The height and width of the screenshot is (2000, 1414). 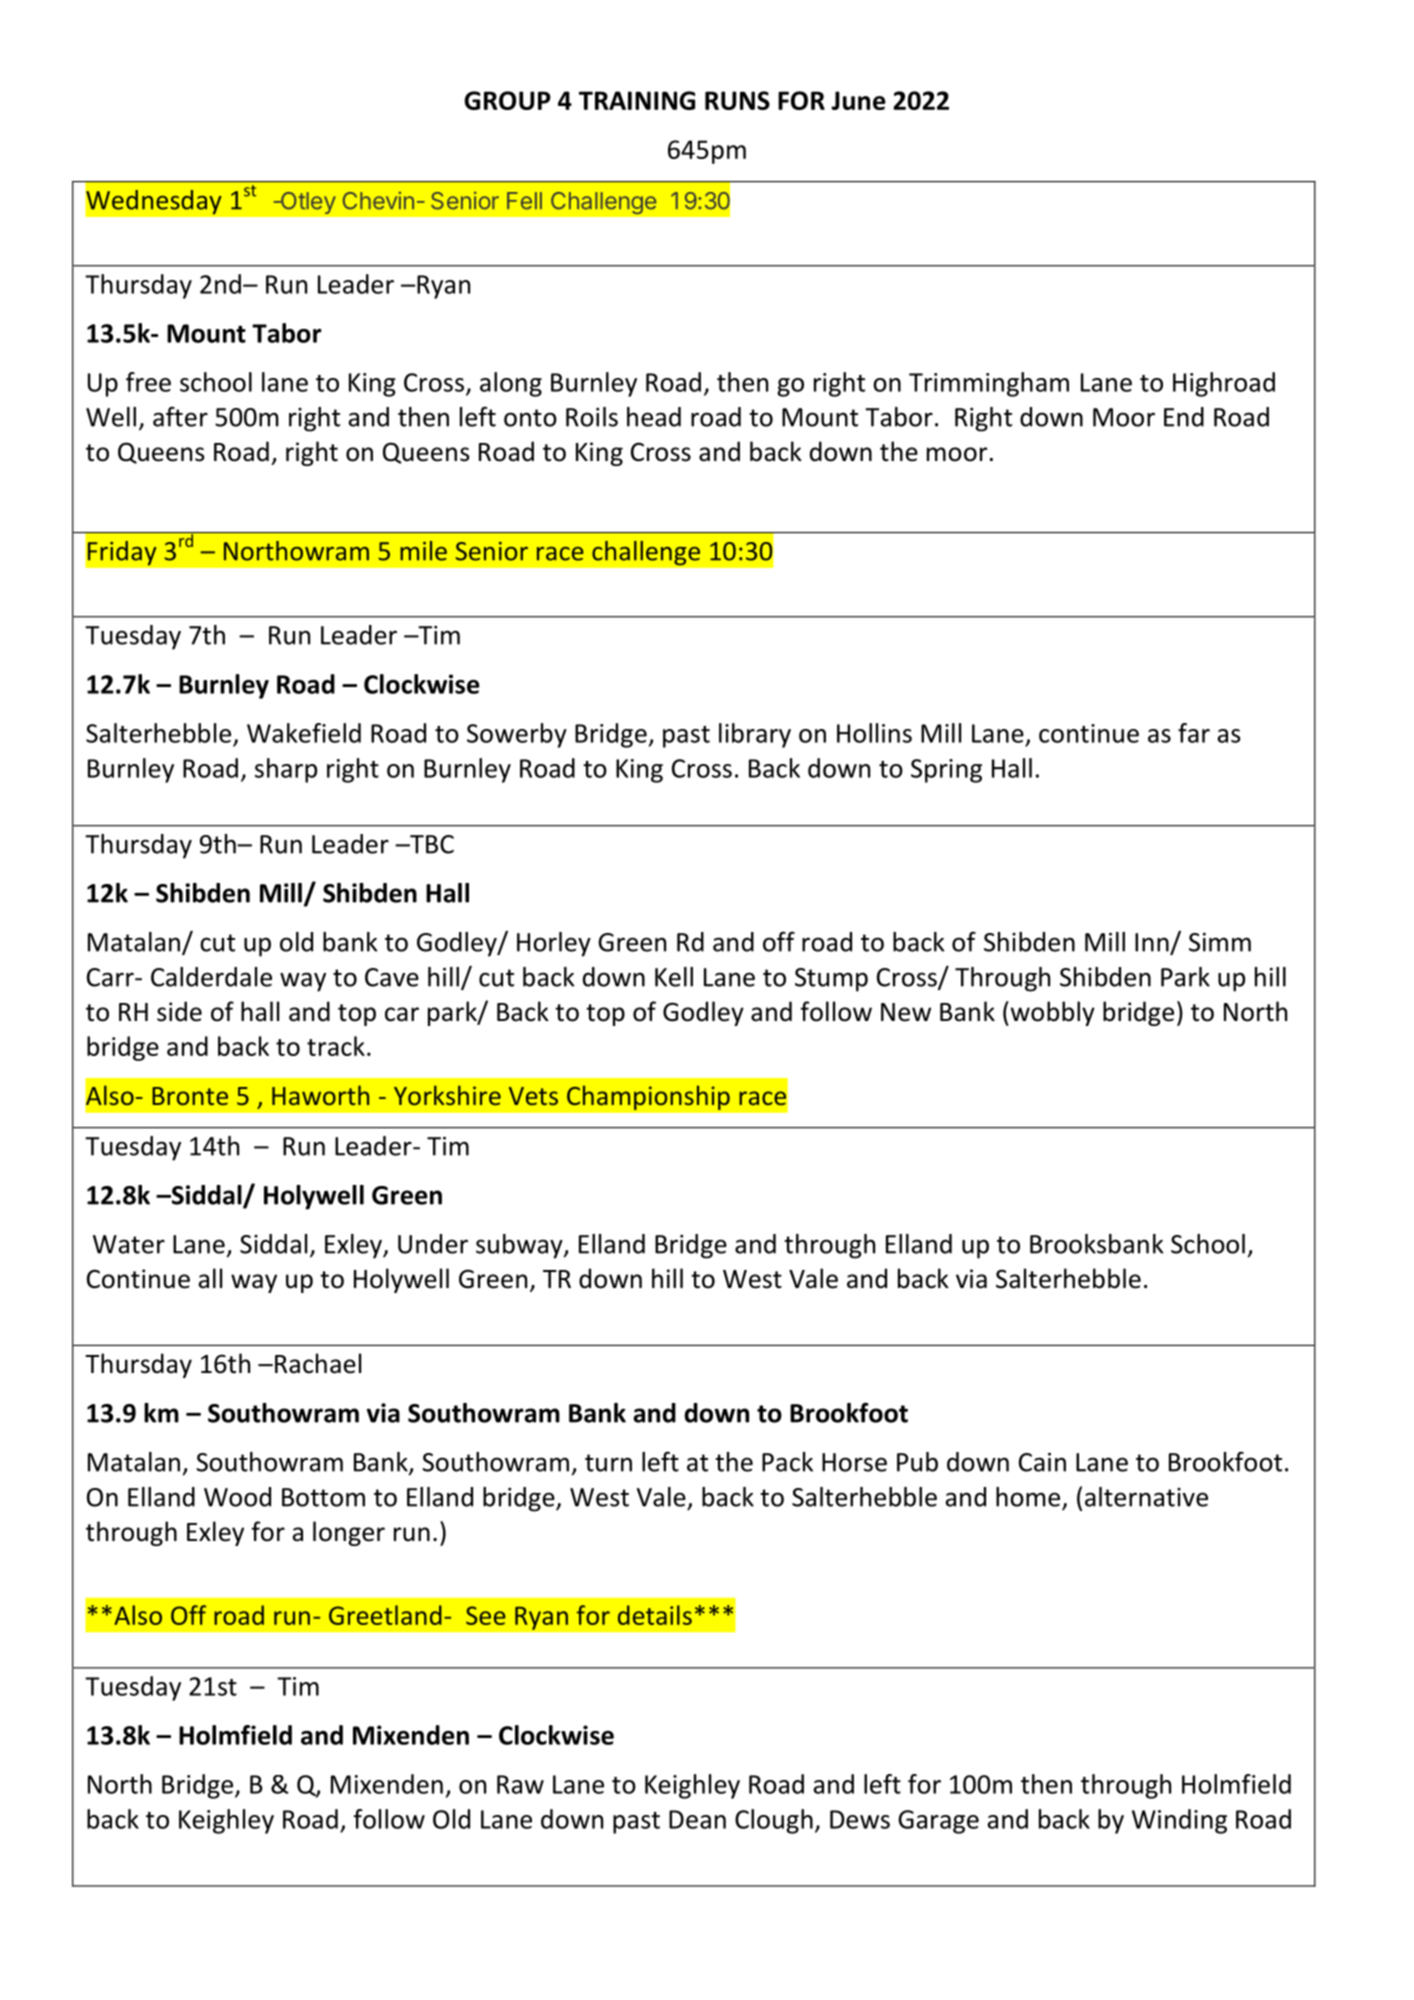 I want to click on wobbly, so click(x=1051, y=1013).
